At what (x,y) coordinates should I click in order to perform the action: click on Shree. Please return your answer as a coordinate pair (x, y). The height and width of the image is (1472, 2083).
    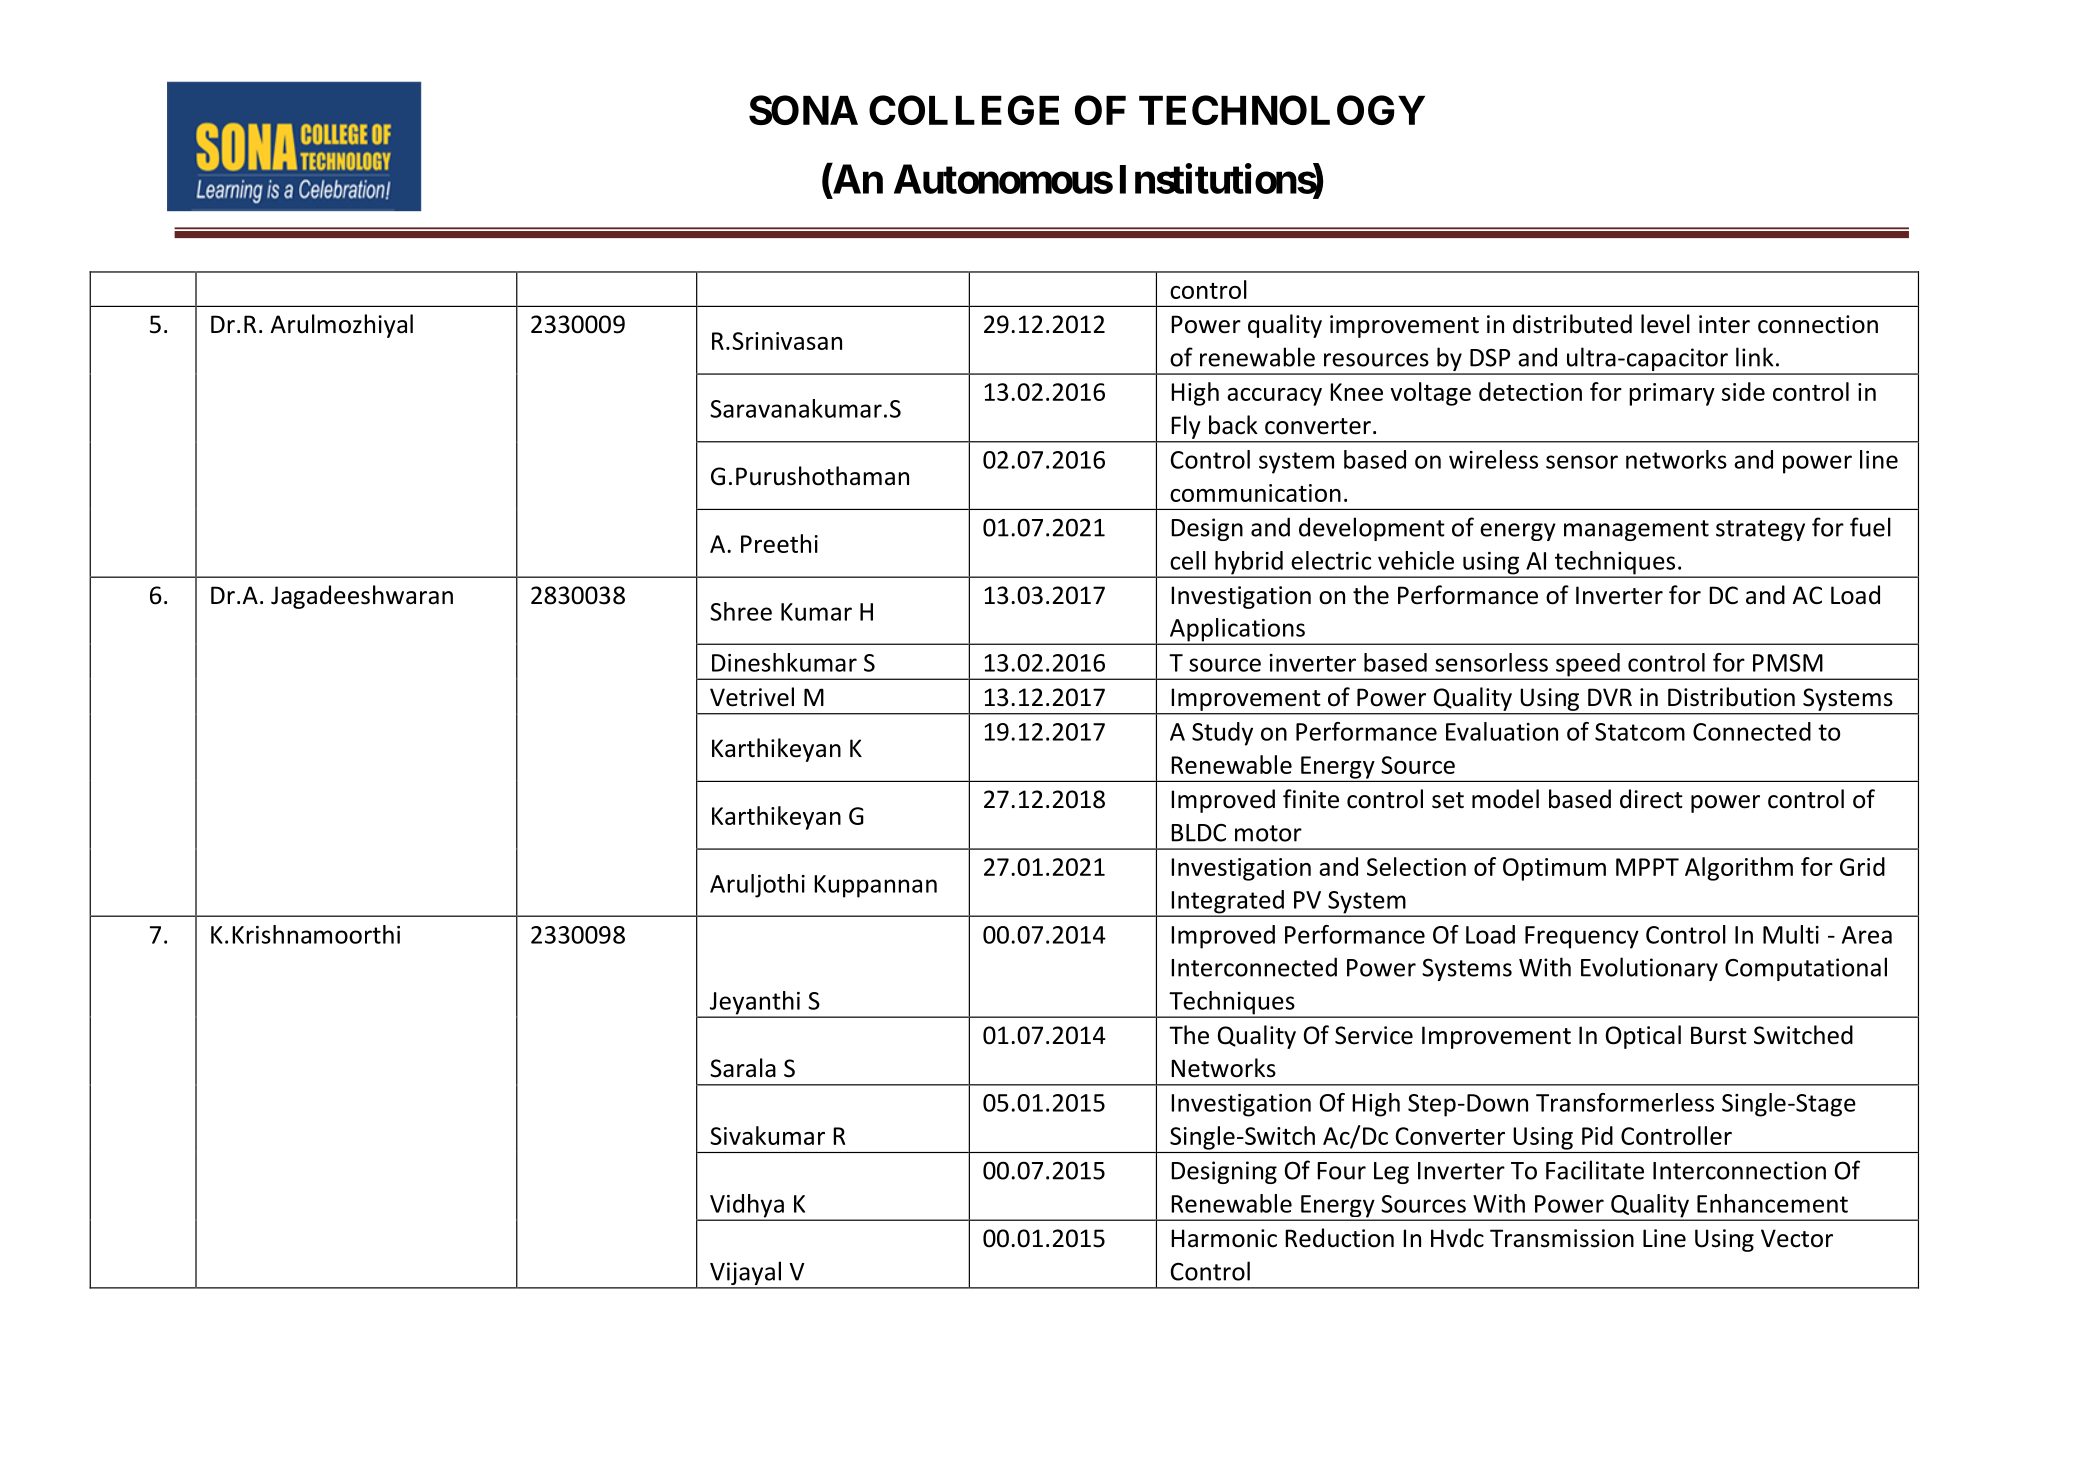
    Looking at the image, I should click on (741, 611).
